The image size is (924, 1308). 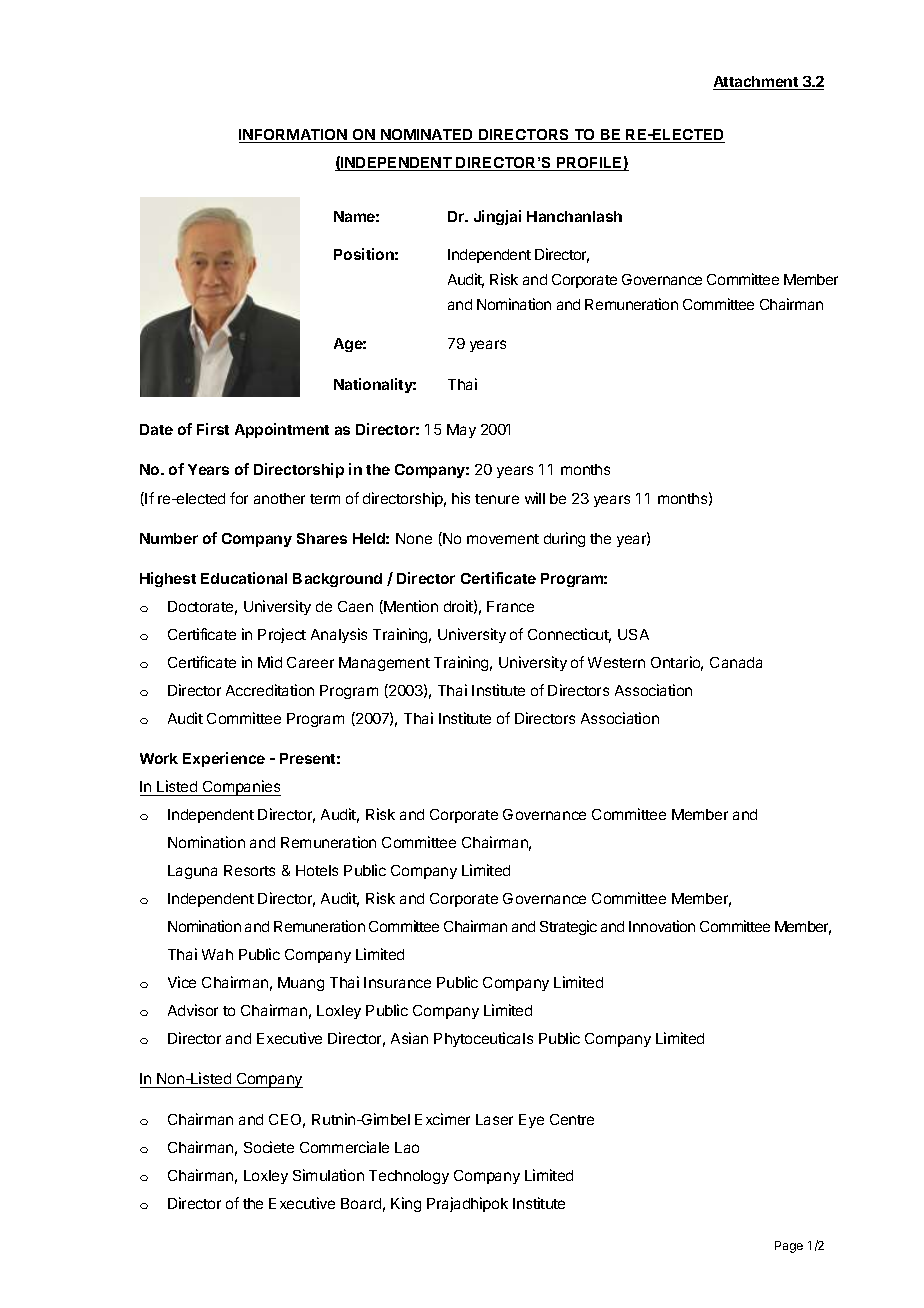 What do you see at coordinates (269, 1147) in the screenshot?
I see `Societe` at bounding box center [269, 1147].
